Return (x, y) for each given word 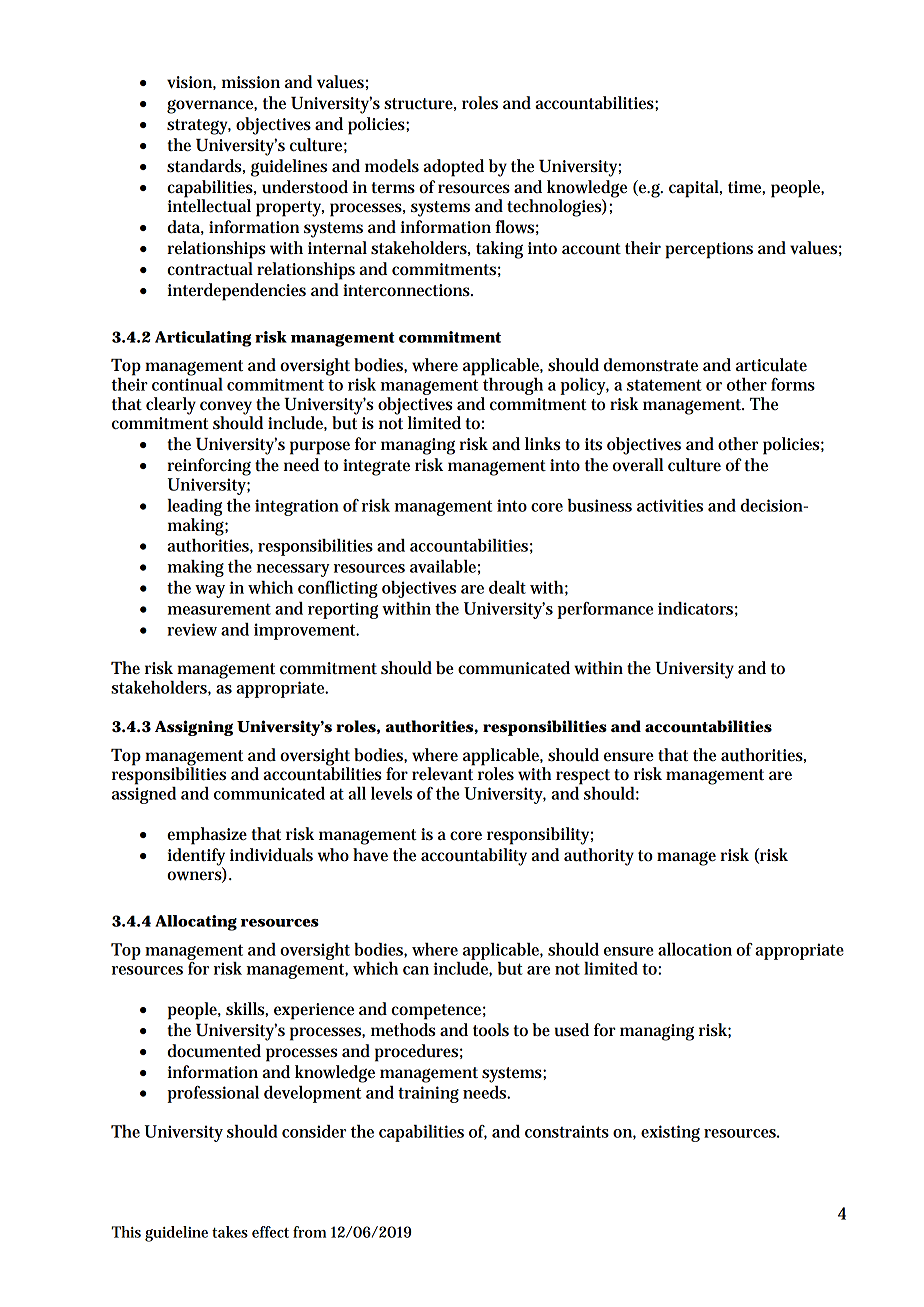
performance (605, 610)
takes (230, 1232)
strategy (199, 127)
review (192, 629)
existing (670, 1133)
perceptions (709, 250)
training (428, 1094)
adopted (453, 168)
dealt (507, 587)
